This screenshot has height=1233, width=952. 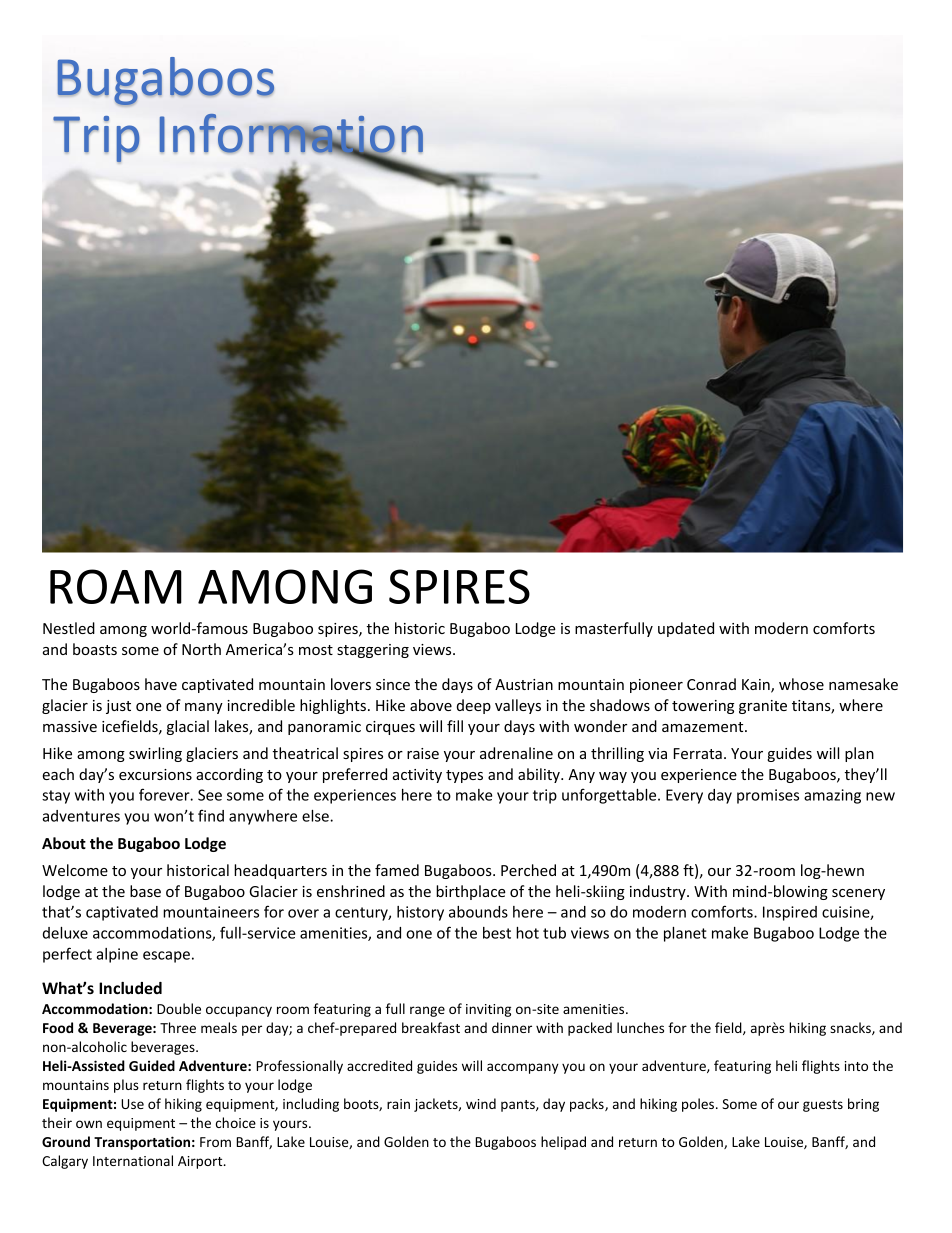 I want to click on ROAM, so click(x=116, y=586).
